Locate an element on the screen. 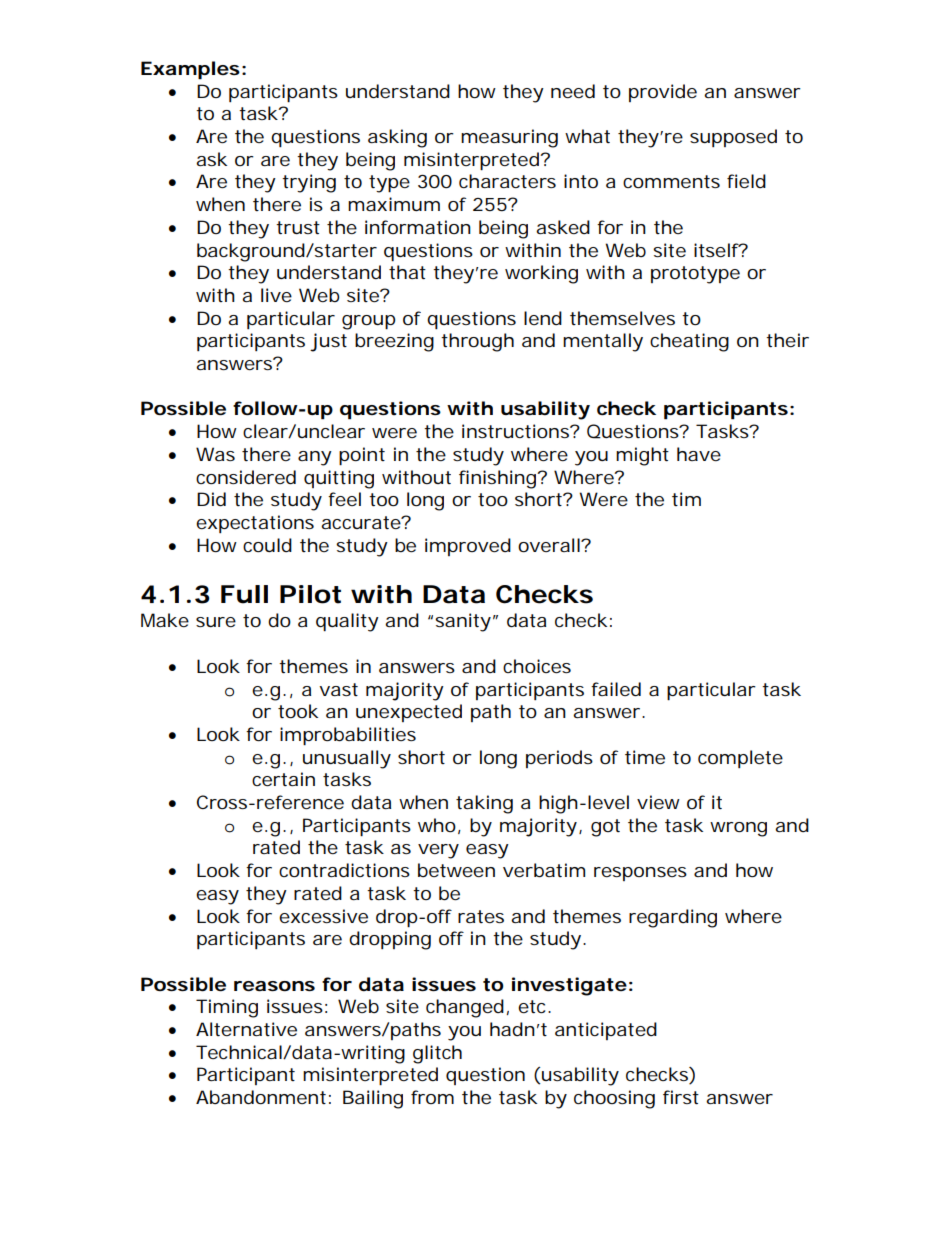 This screenshot has height=1233, width=952. through is located at coordinates (477, 342).
